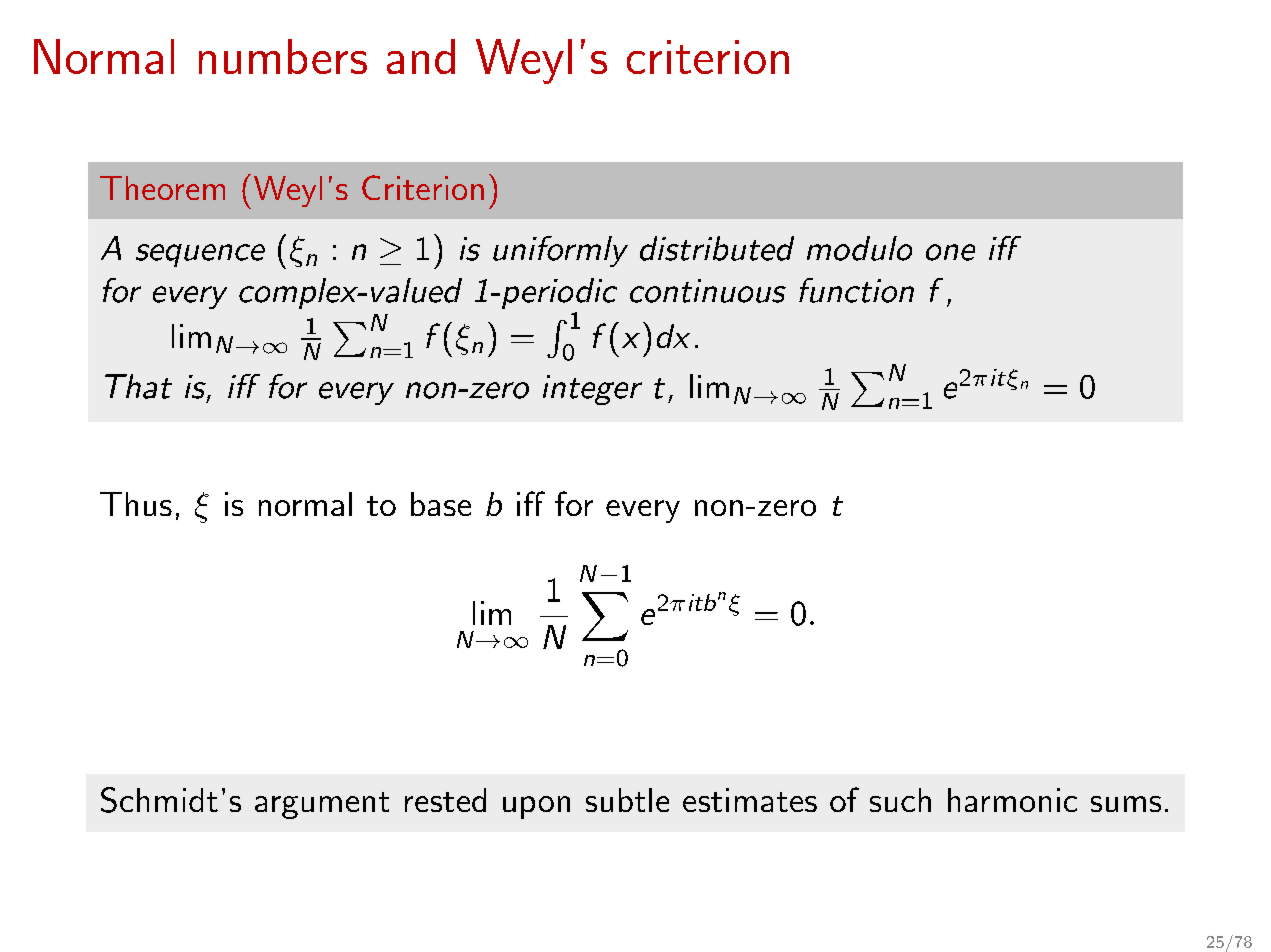  What do you see at coordinates (856, 290) in the document?
I see `function` at bounding box center [856, 290].
